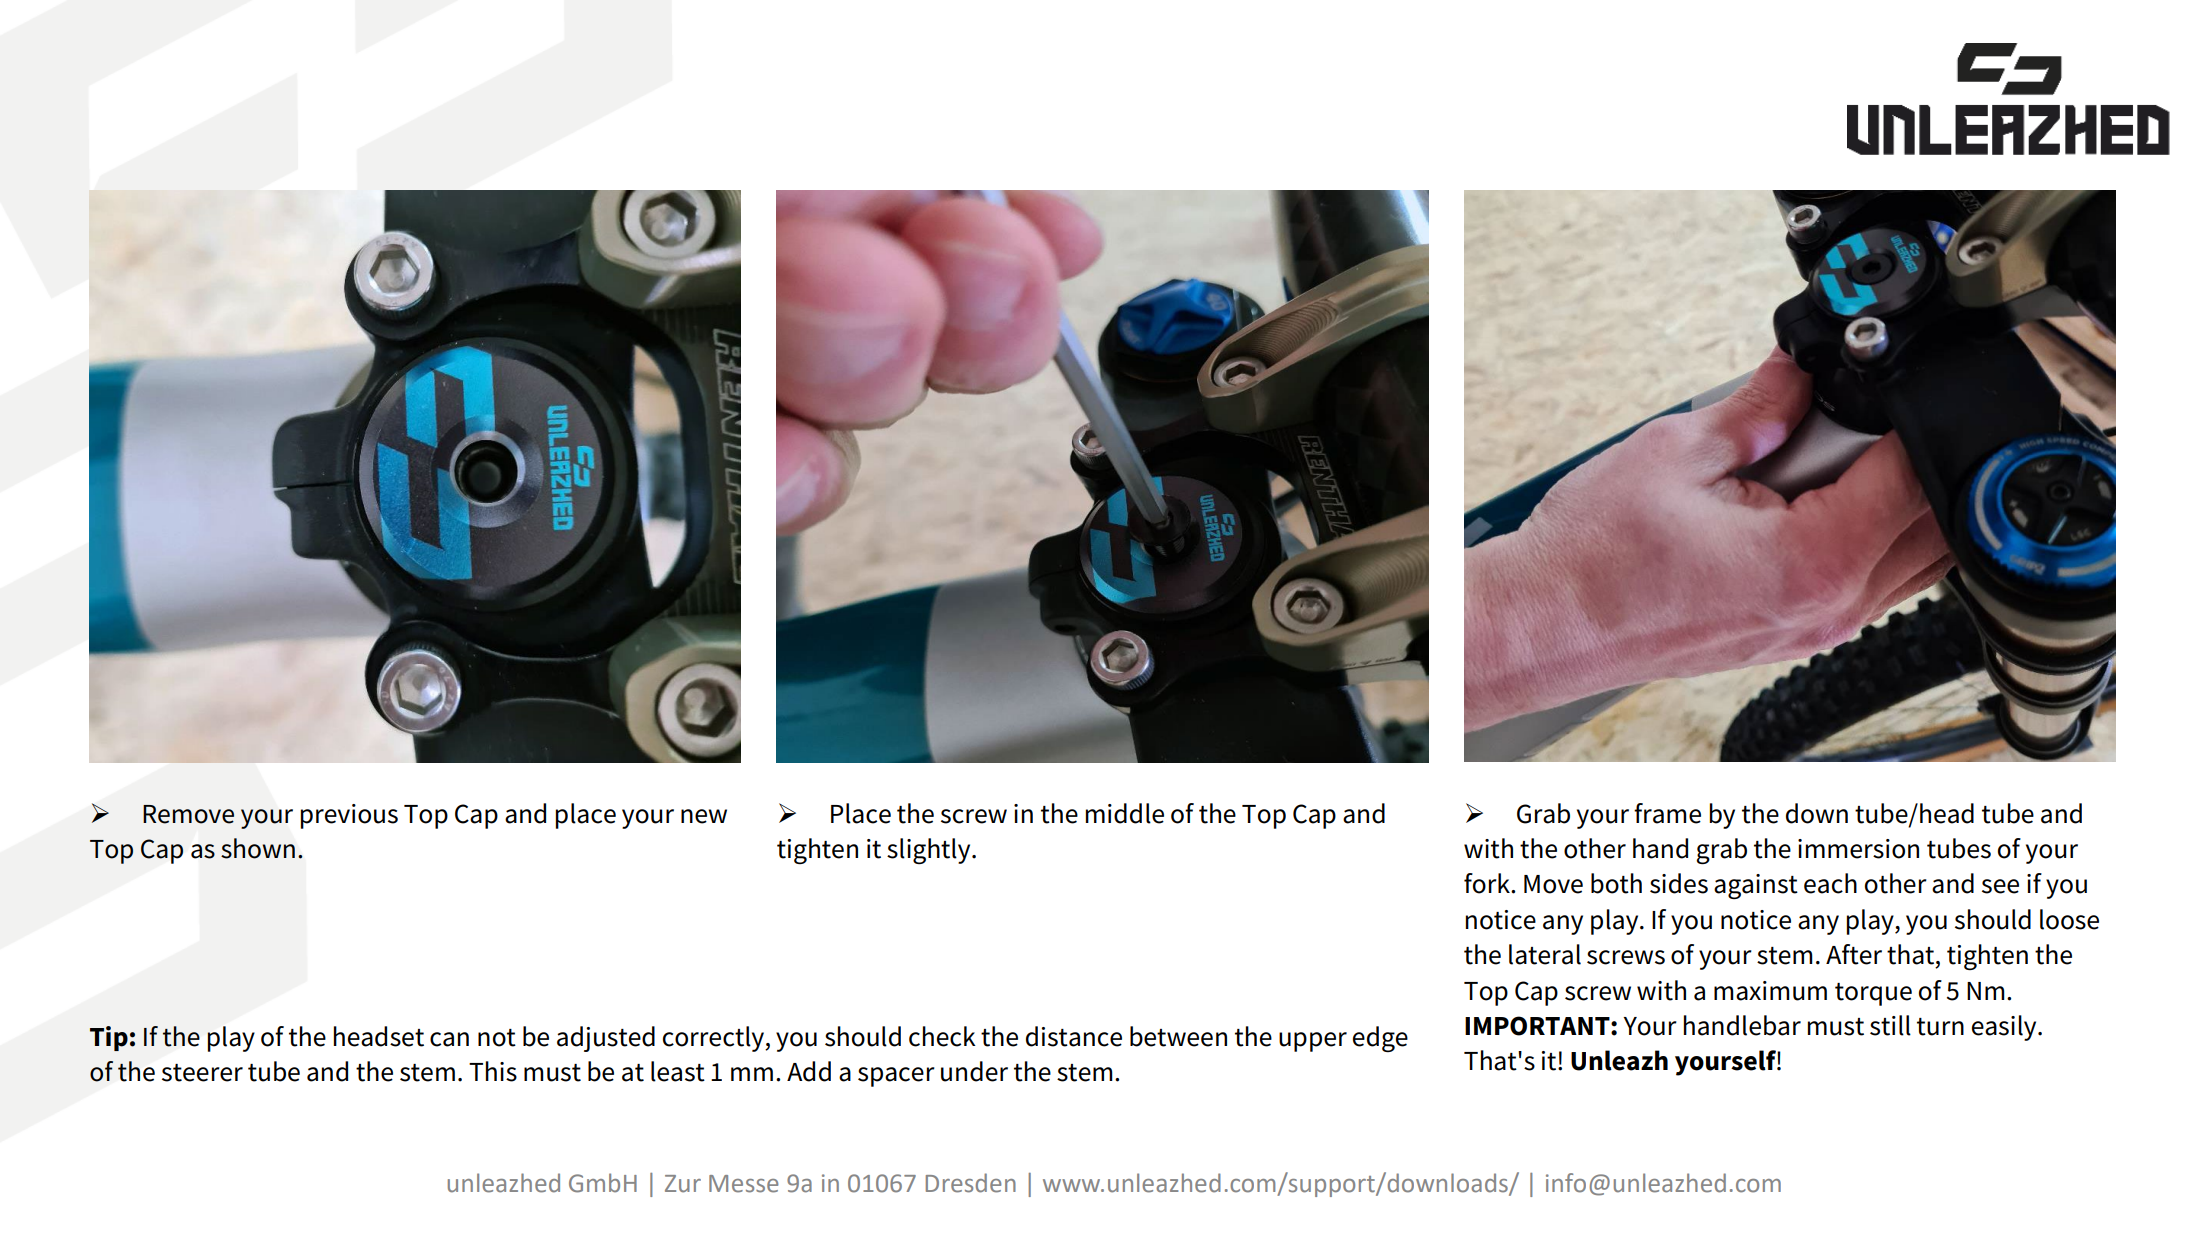  Describe the element at coordinates (744, 1184) in the document. I see `Messe` at that location.
